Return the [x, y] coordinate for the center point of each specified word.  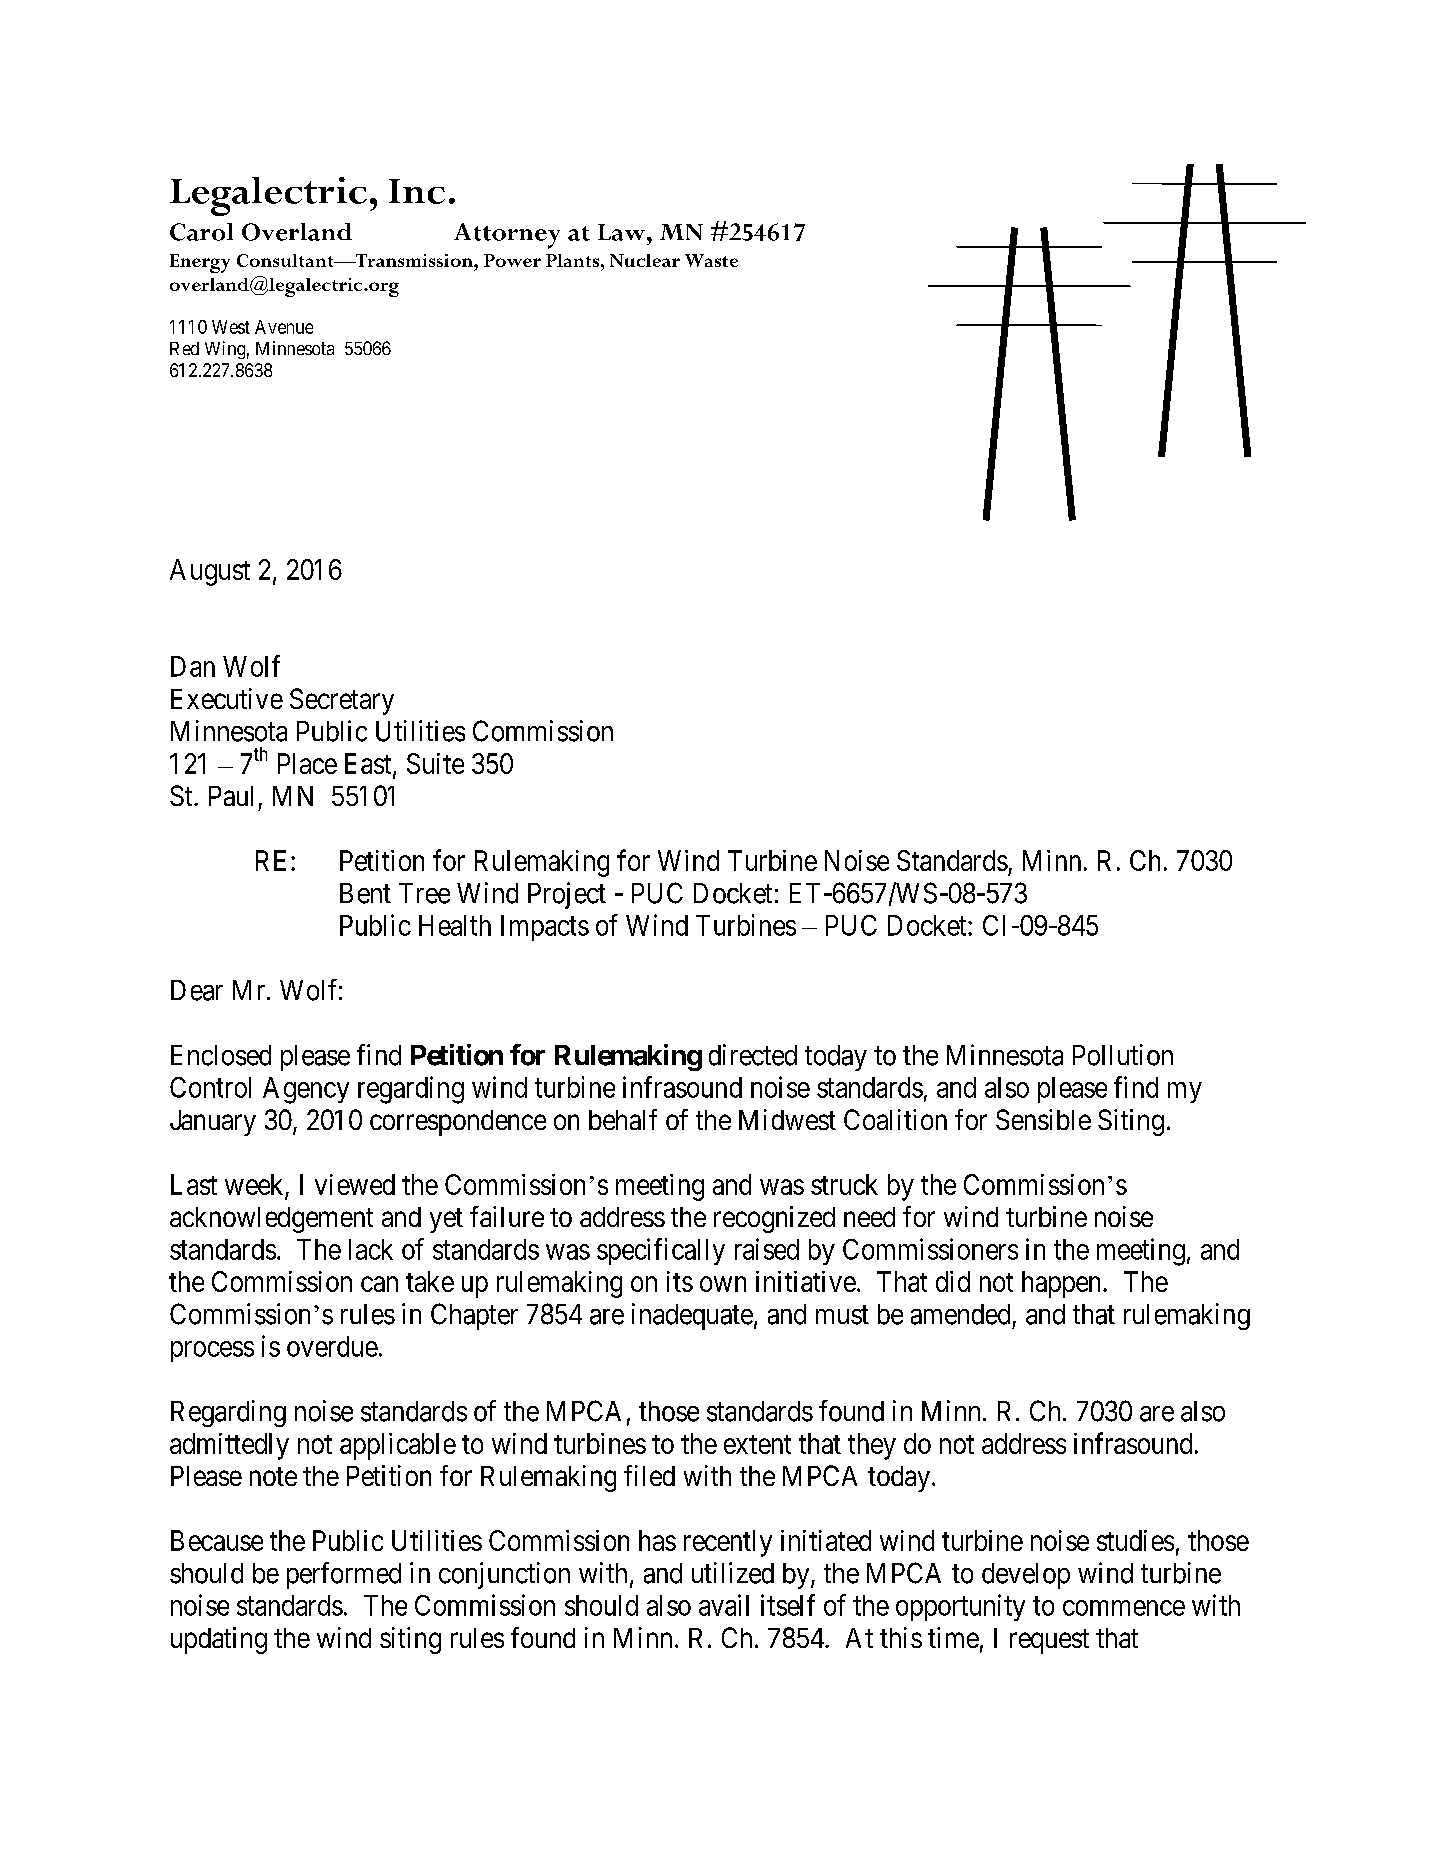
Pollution [1123, 1055]
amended [960, 1314]
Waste [711, 260]
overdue [332, 1346]
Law [623, 232]
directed [753, 1055]
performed [344, 1575]
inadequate [692, 1316]
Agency [306, 1090]
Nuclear [645, 260]
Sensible [1043, 1119]
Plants [572, 260]
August [210, 572]
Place [307, 763]
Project [567, 895]
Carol [201, 232]
